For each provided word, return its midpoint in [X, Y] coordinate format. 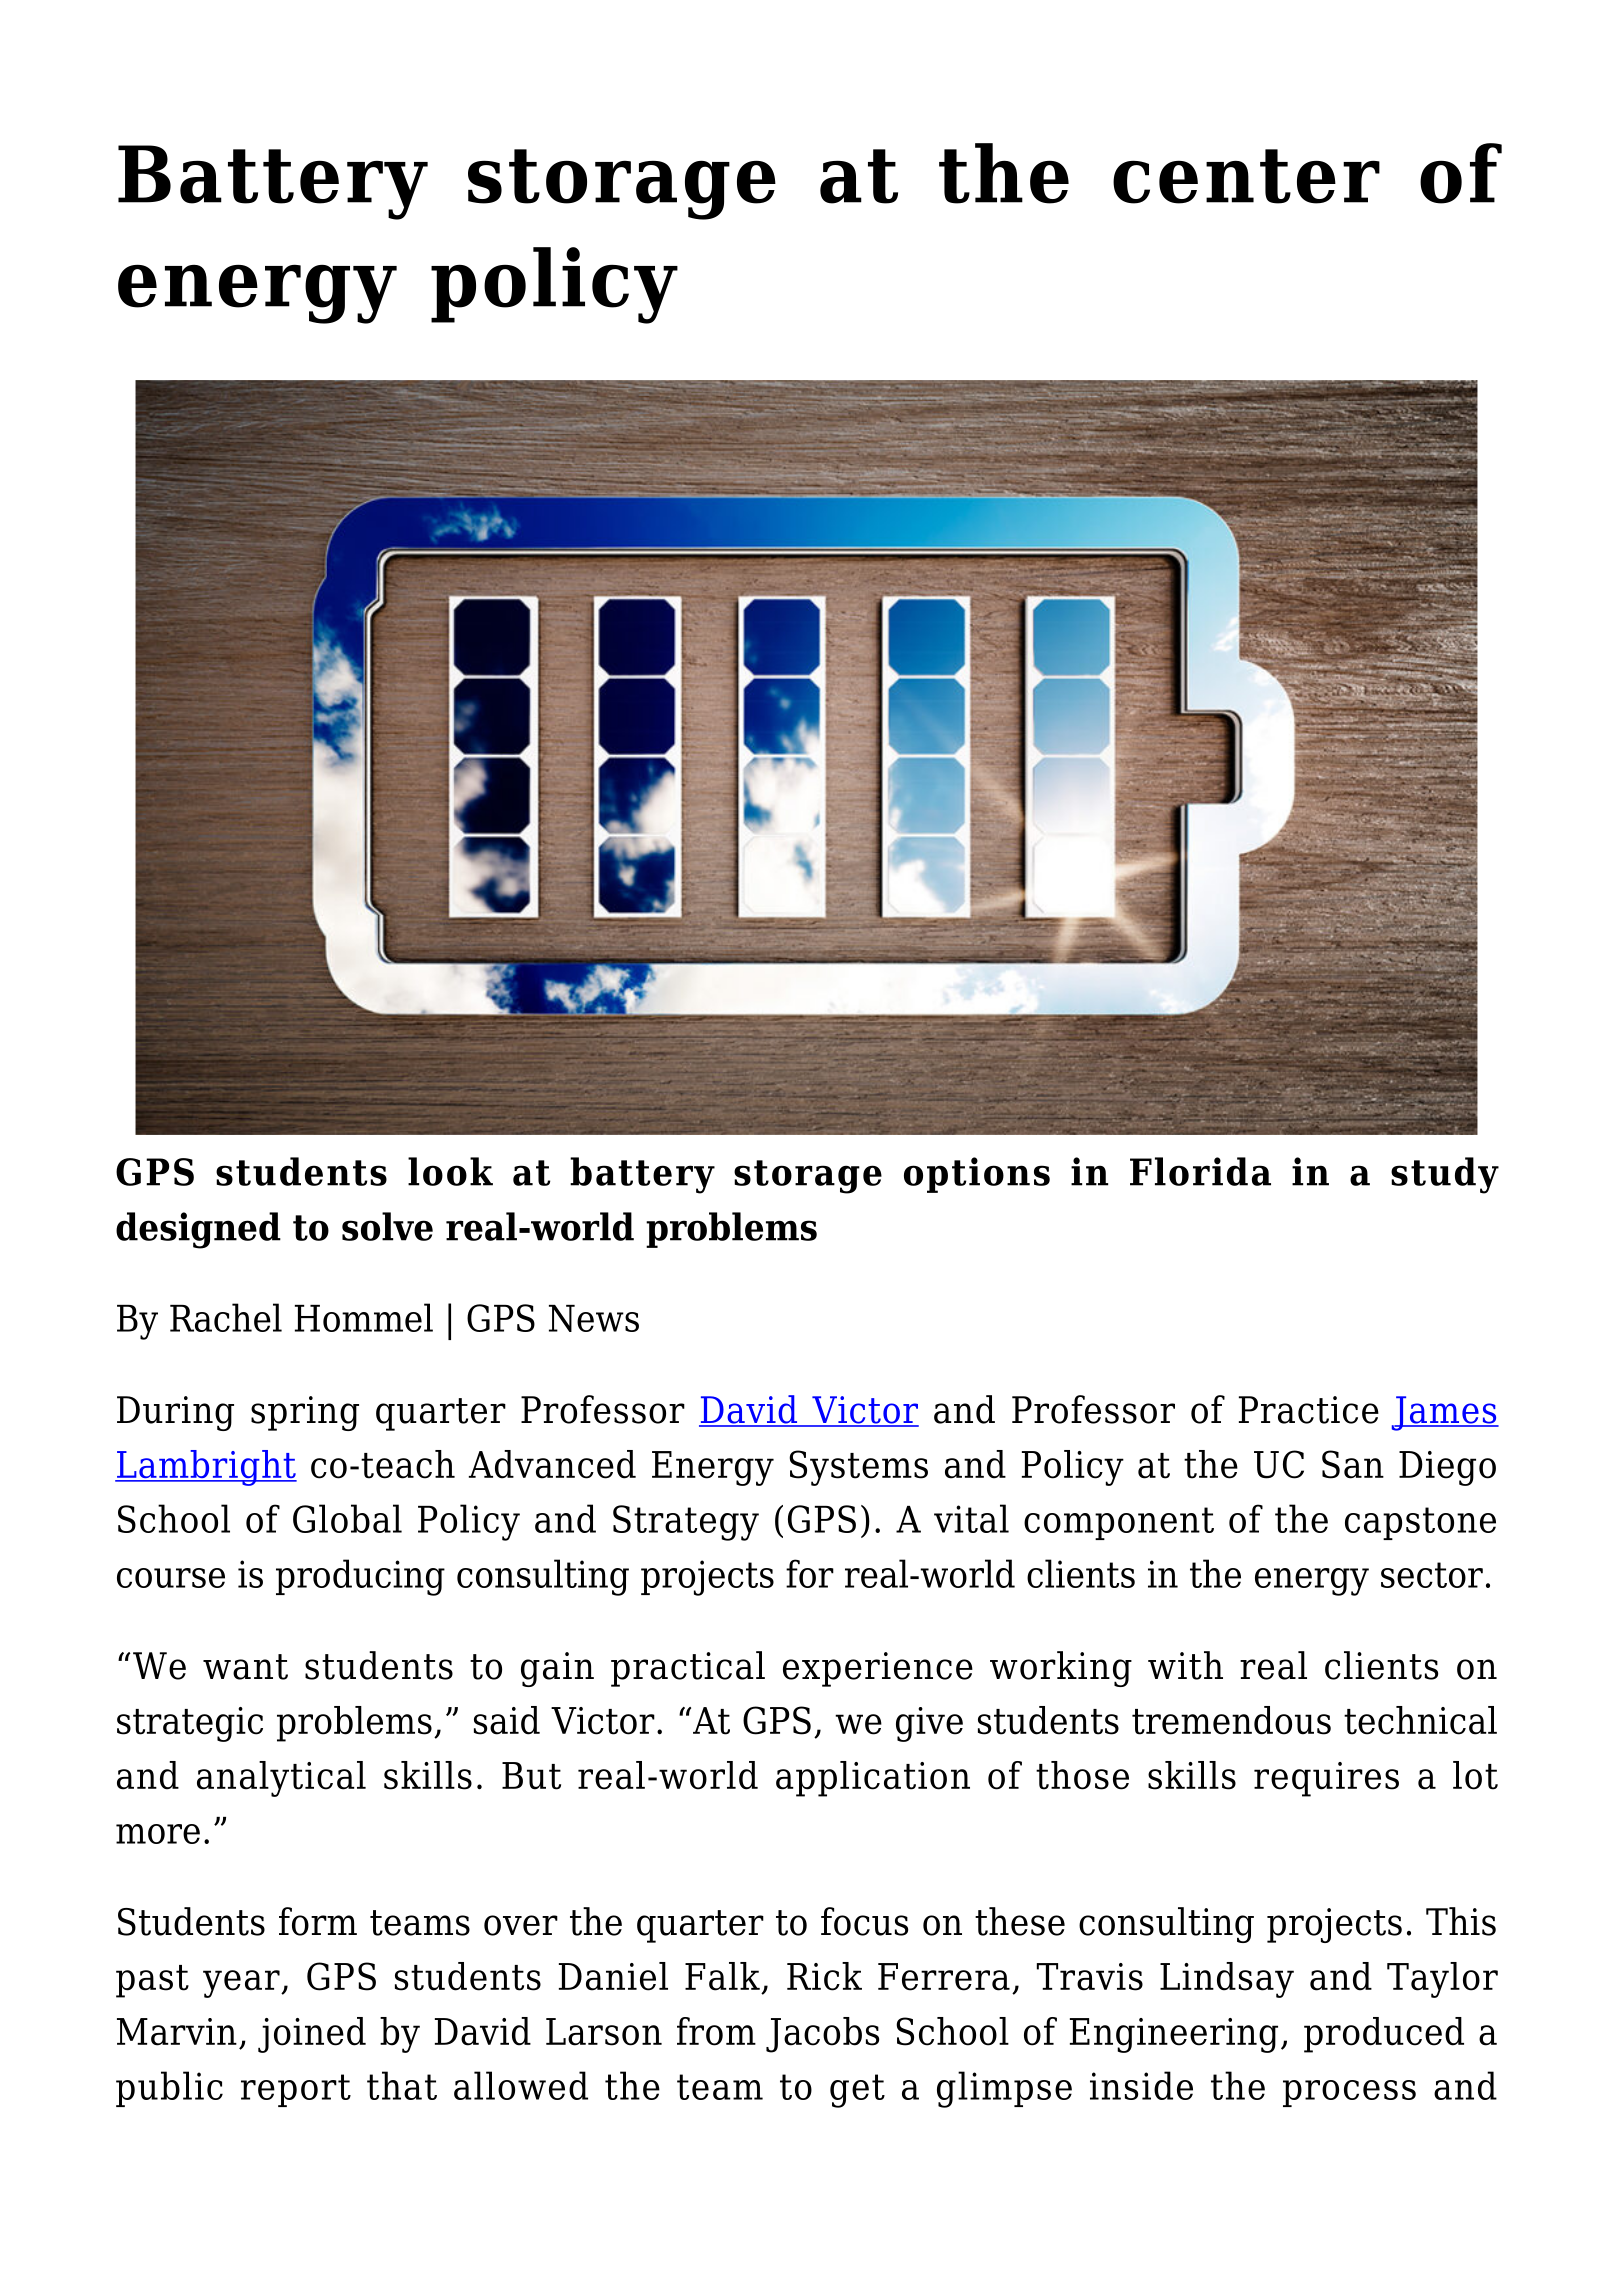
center [1246, 176]
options [977, 1175]
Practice [1309, 1410]
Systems [858, 1468]
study [1445, 1175]
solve [387, 1226]
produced [1384, 2035]
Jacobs [822, 2035]
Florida [1200, 1171]
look [450, 1171]
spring [305, 1413]
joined [312, 2035]
